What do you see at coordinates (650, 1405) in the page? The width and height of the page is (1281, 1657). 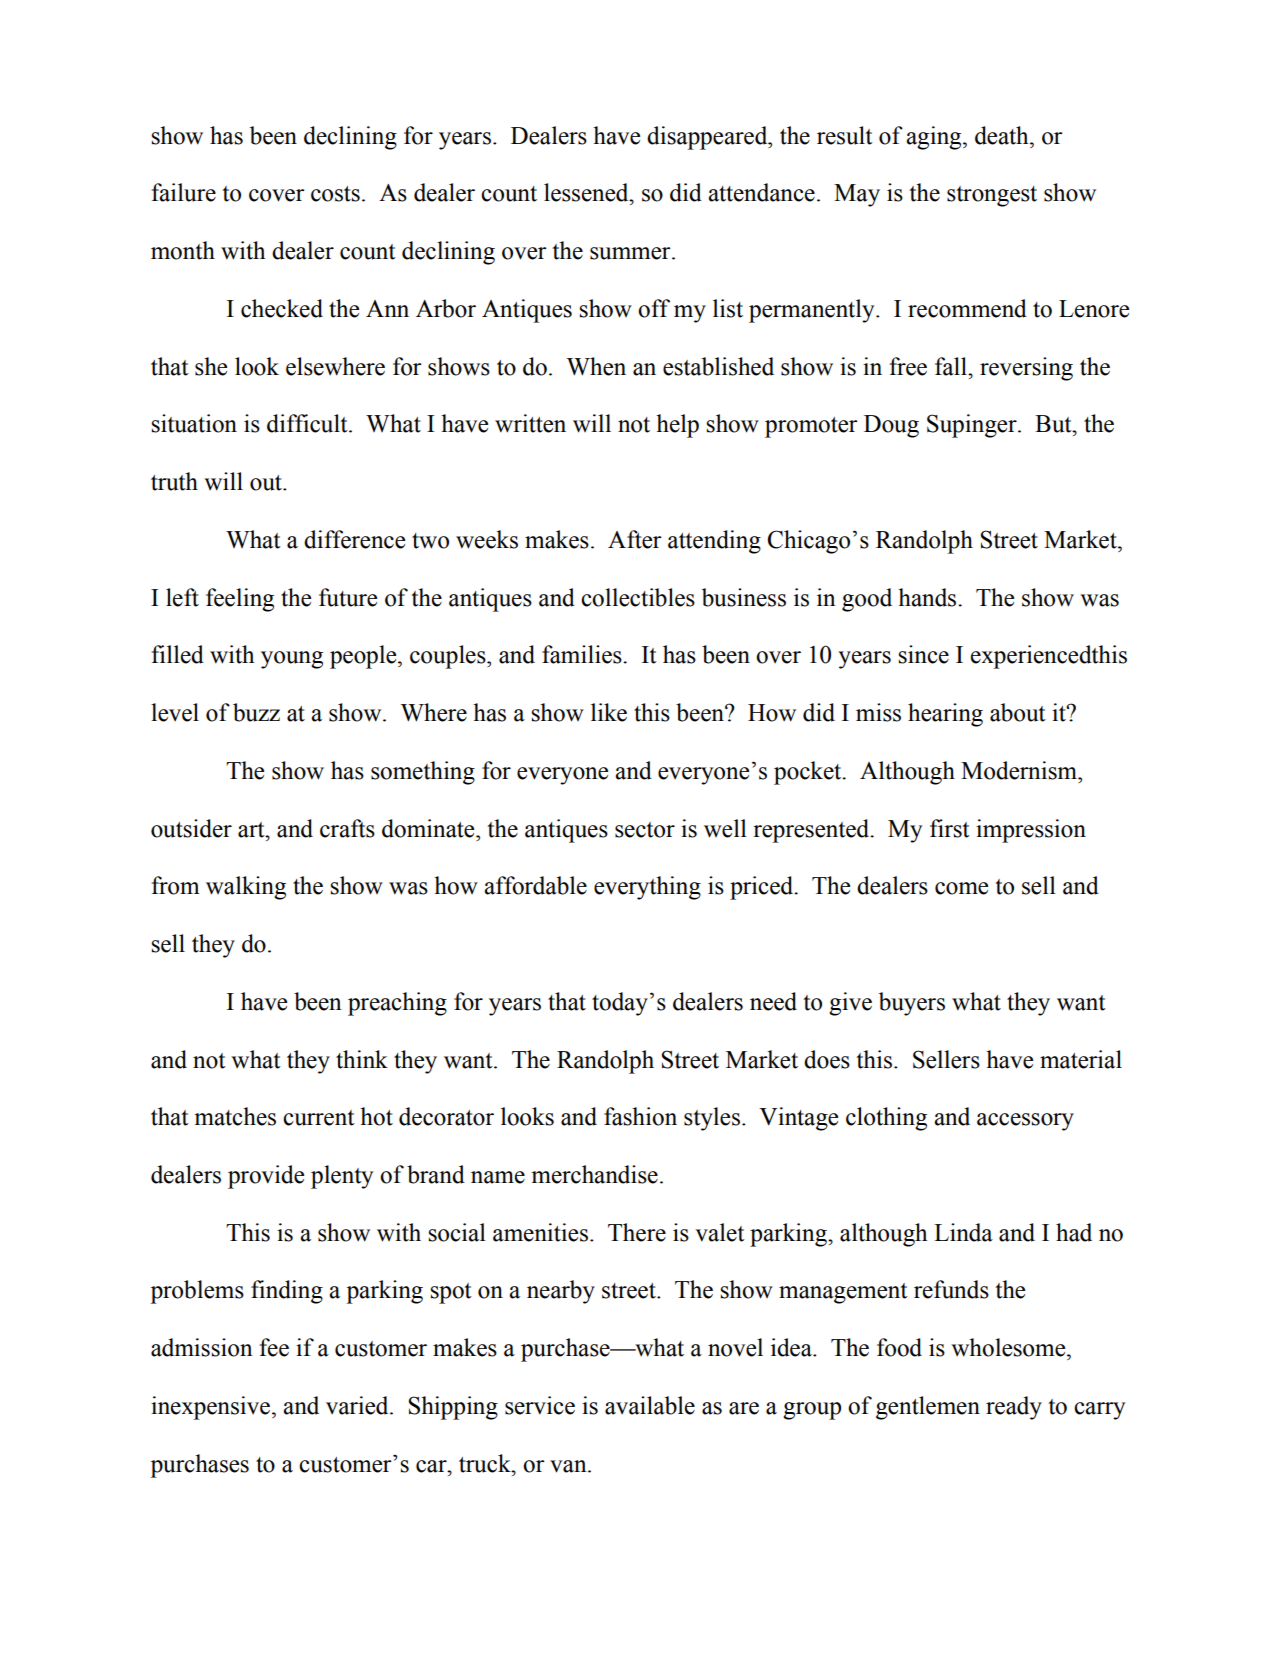 I see `available` at bounding box center [650, 1405].
